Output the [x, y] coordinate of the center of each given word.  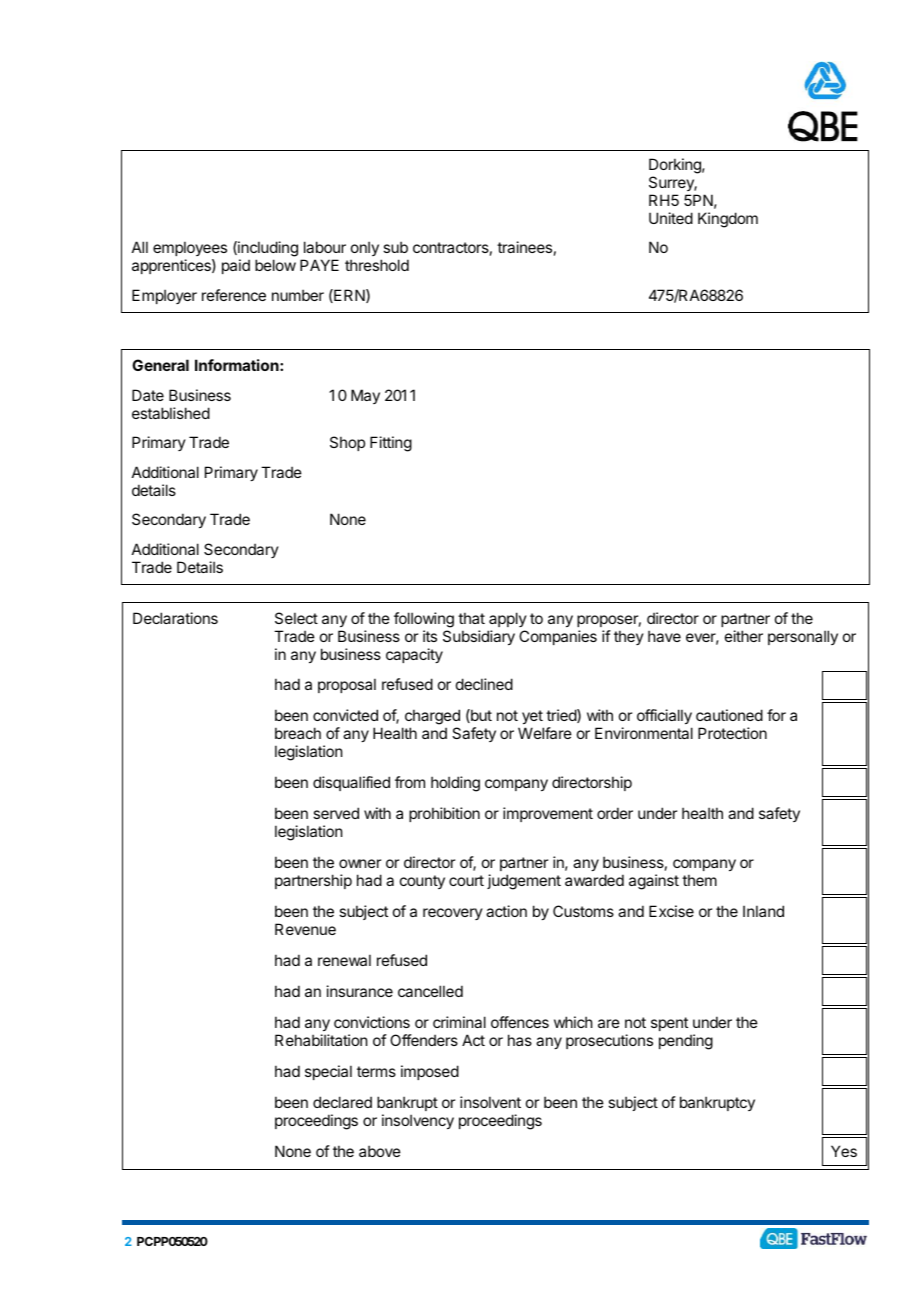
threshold [377, 265]
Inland [763, 911]
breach [298, 733]
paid [236, 266]
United [671, 218]
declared [342, 1102]
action [506, 911]
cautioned [729, 715]
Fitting [391, 444]
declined [484, 684]
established [171, 413]
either [744, 636]
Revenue [305, 929]
